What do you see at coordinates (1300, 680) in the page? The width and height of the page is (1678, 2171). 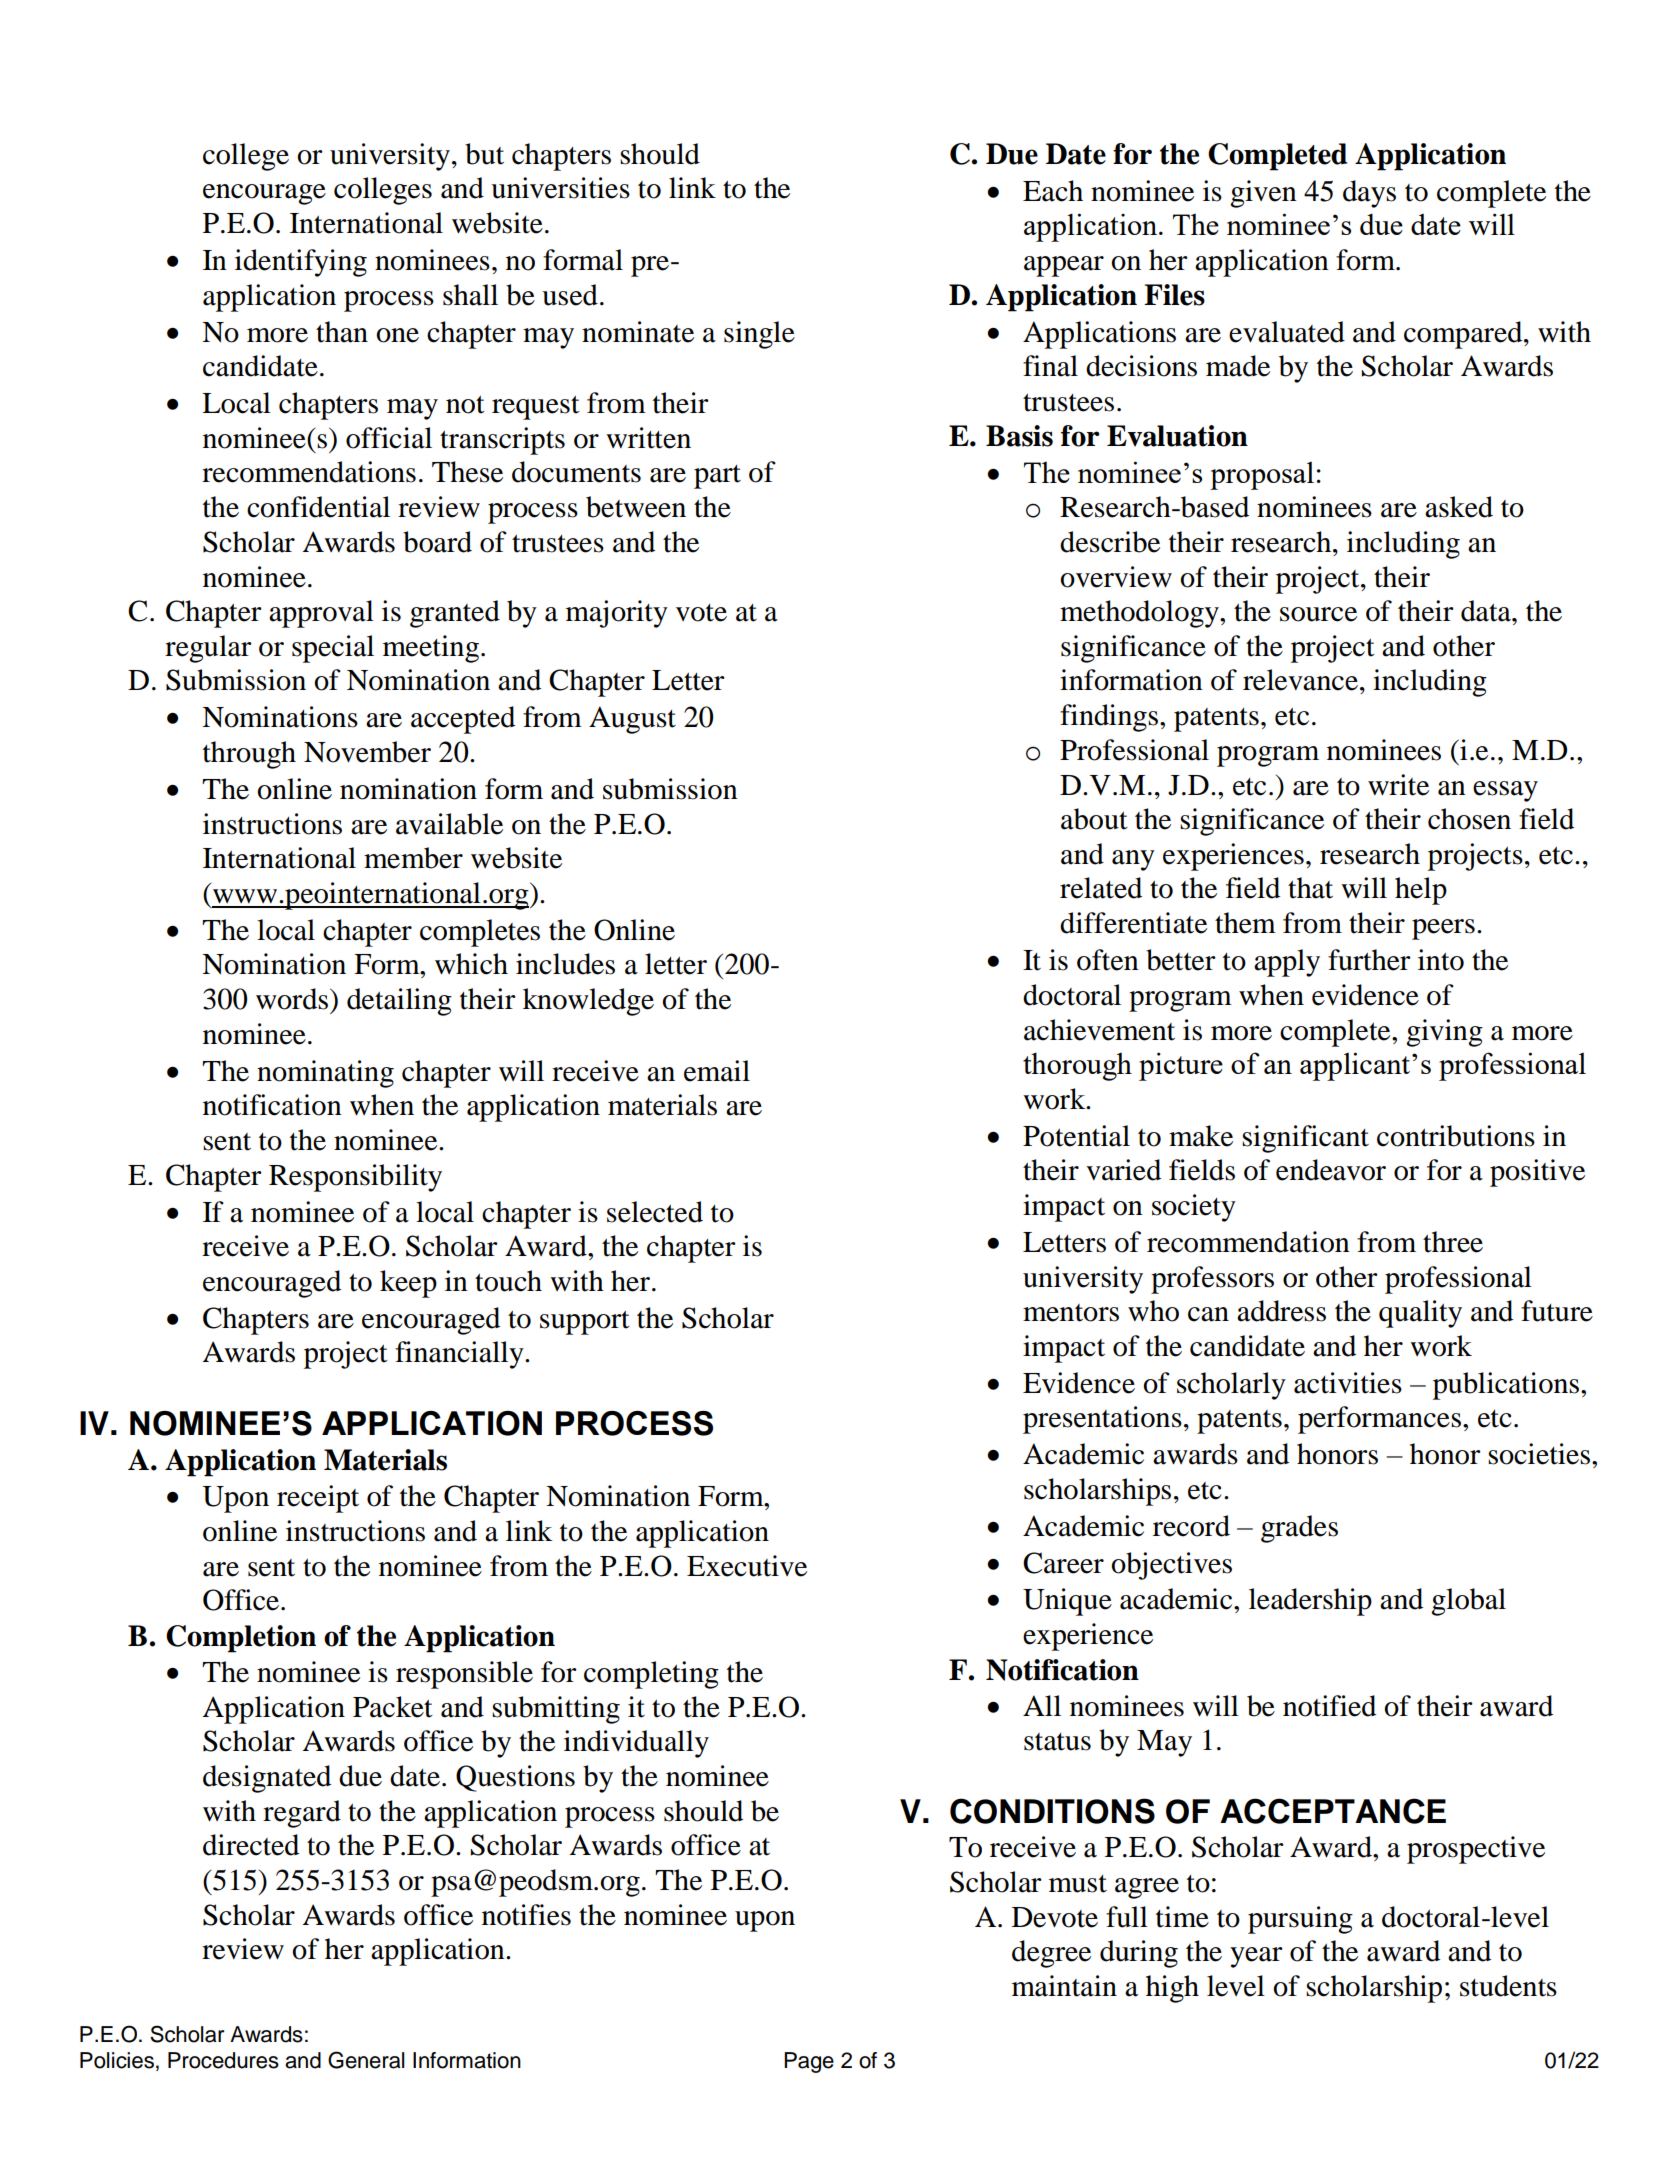 I see `relevance` at bounding box center [1300, 680].
